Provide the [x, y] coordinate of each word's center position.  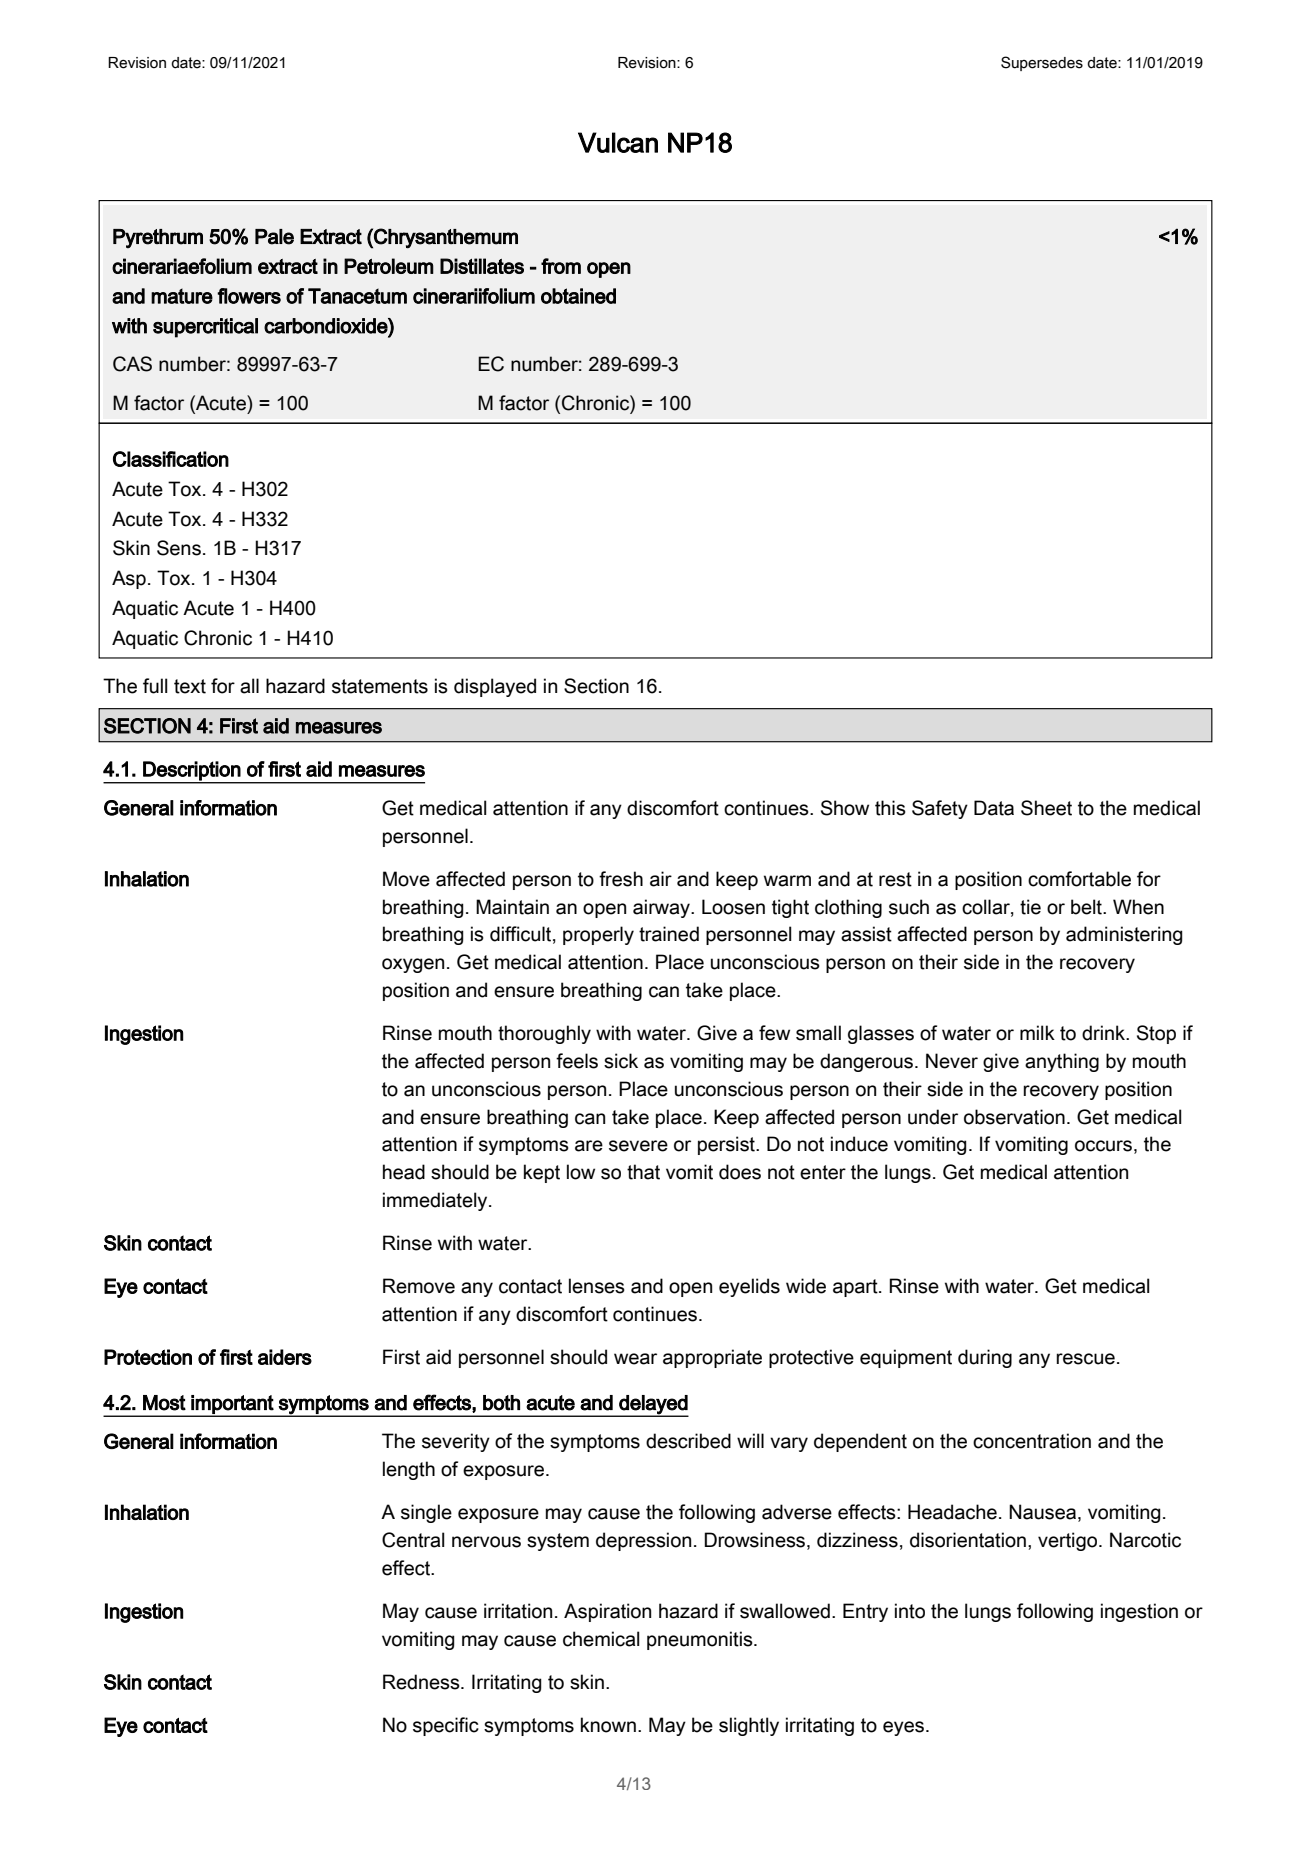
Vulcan [618, 142]
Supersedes [1042, 63]
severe [638, 1146]
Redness [422, 1682]
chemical [601, 1639]
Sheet [1046, 808]
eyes [903, 1728]
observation [1014, 1117]
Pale [274, 237]
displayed [495, 687]
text [190, 686]
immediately [436, 1201]
